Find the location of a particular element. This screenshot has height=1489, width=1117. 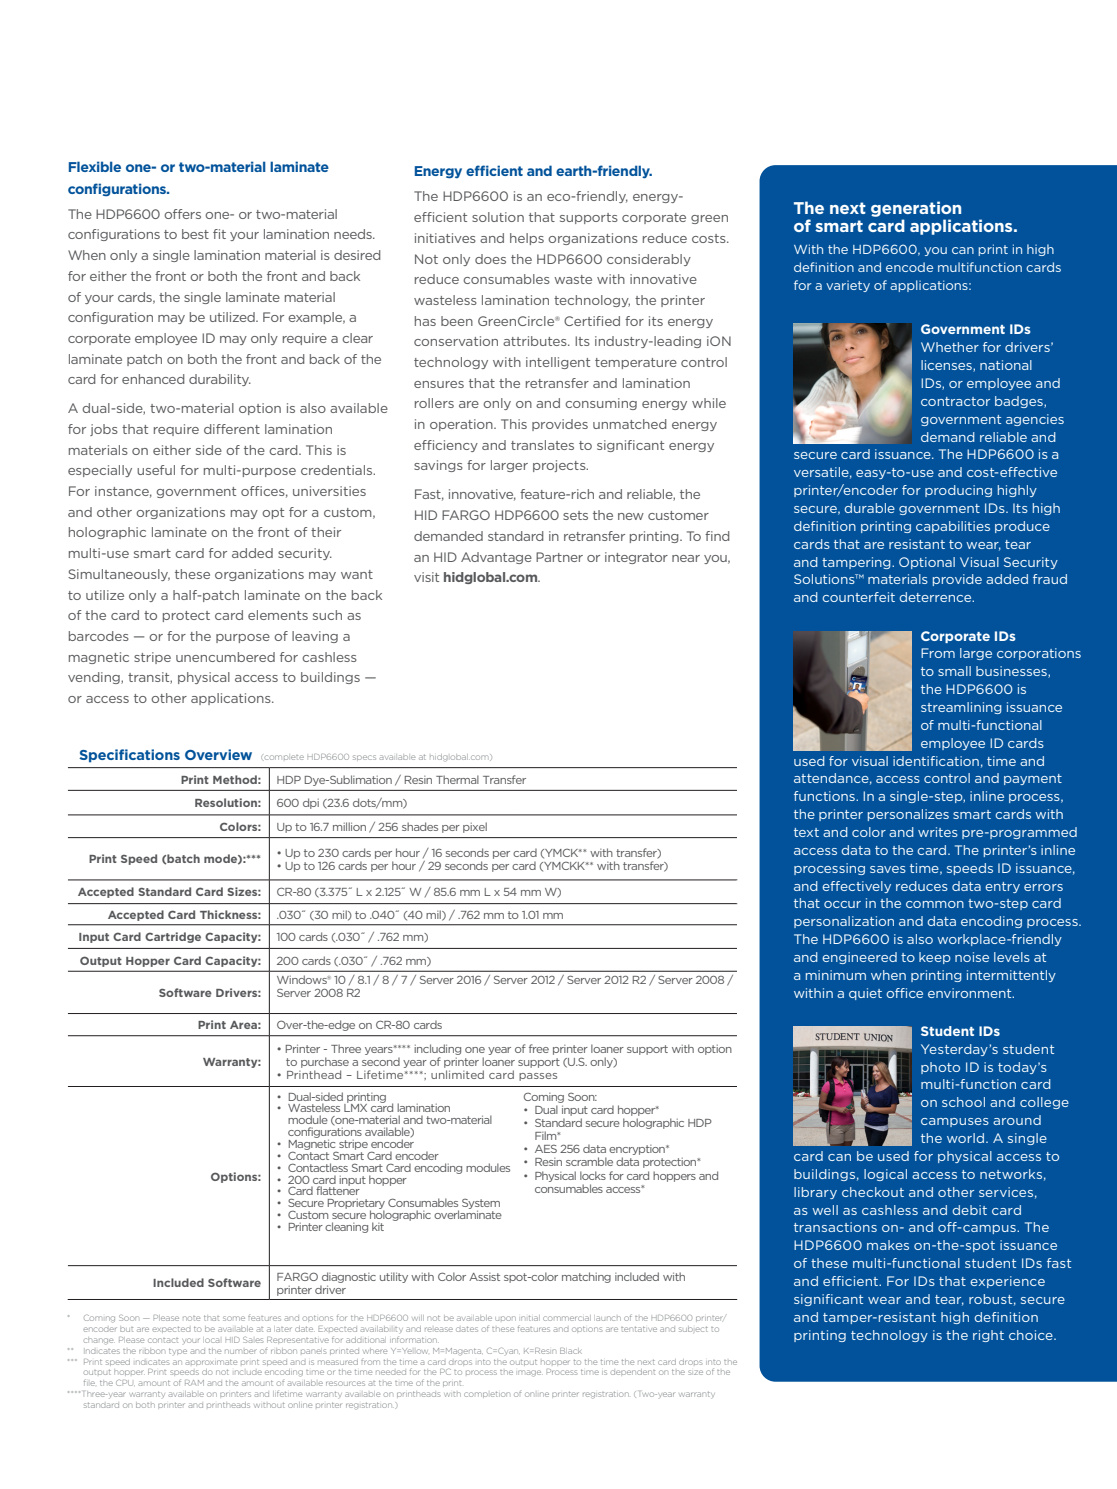

Black is located at coordinates (571, 1351).
